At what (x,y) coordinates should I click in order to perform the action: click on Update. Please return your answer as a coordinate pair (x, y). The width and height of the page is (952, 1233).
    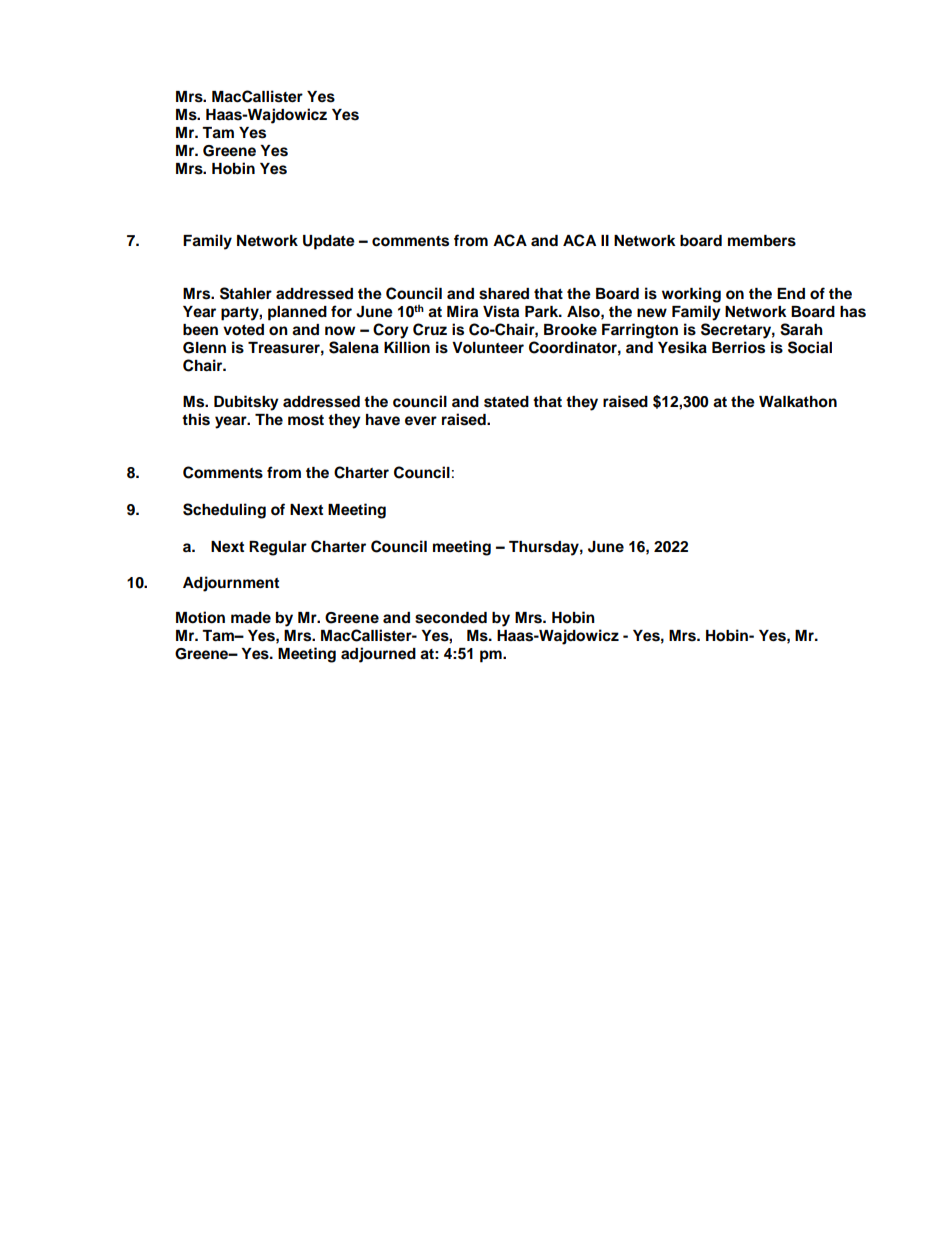
    Looking at the image, I should click on (329, 242).
